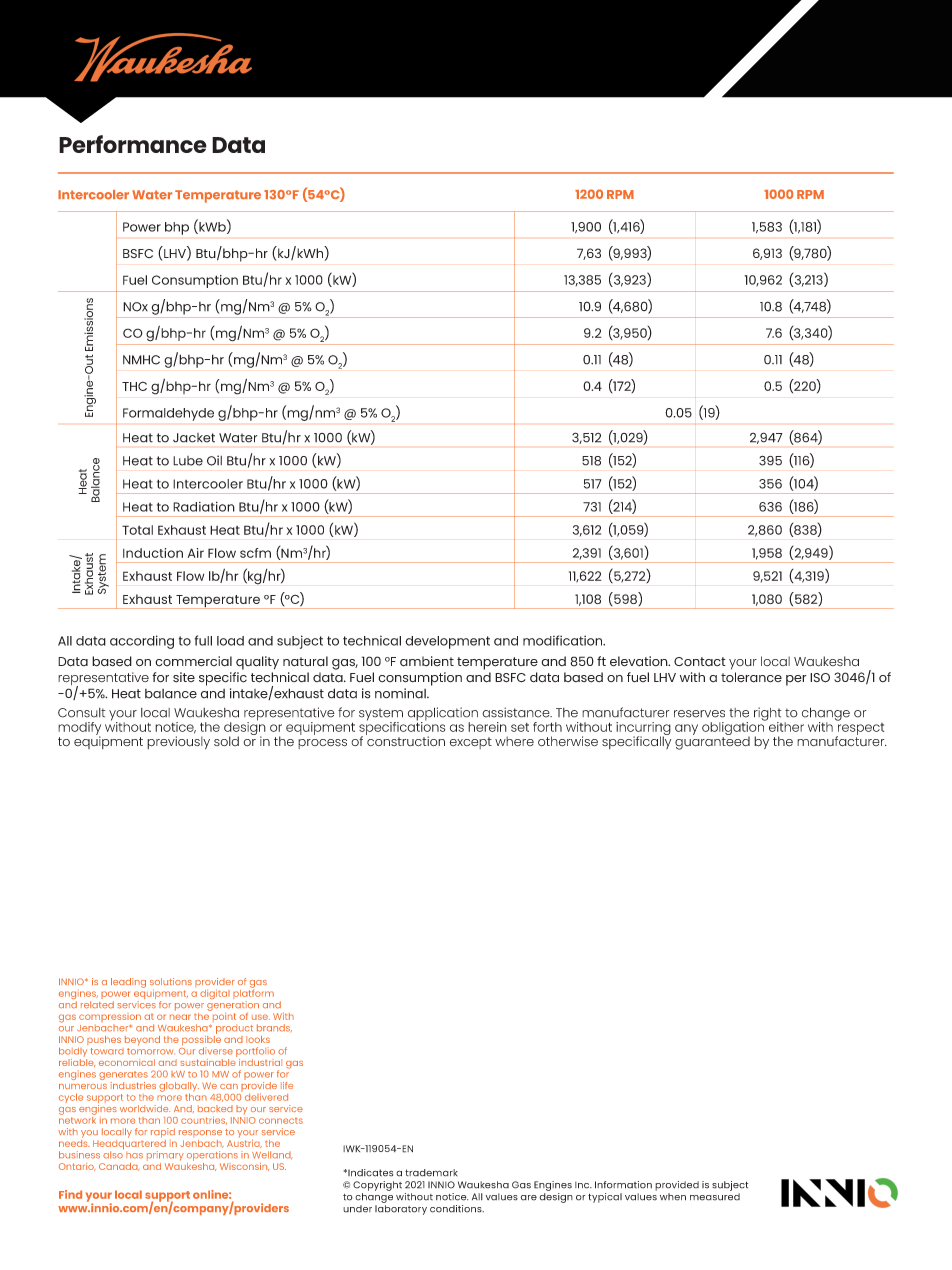 Image resolution: width=952 pixels, height=1270 pixels. I want to click on THC, so click(134, 386).
